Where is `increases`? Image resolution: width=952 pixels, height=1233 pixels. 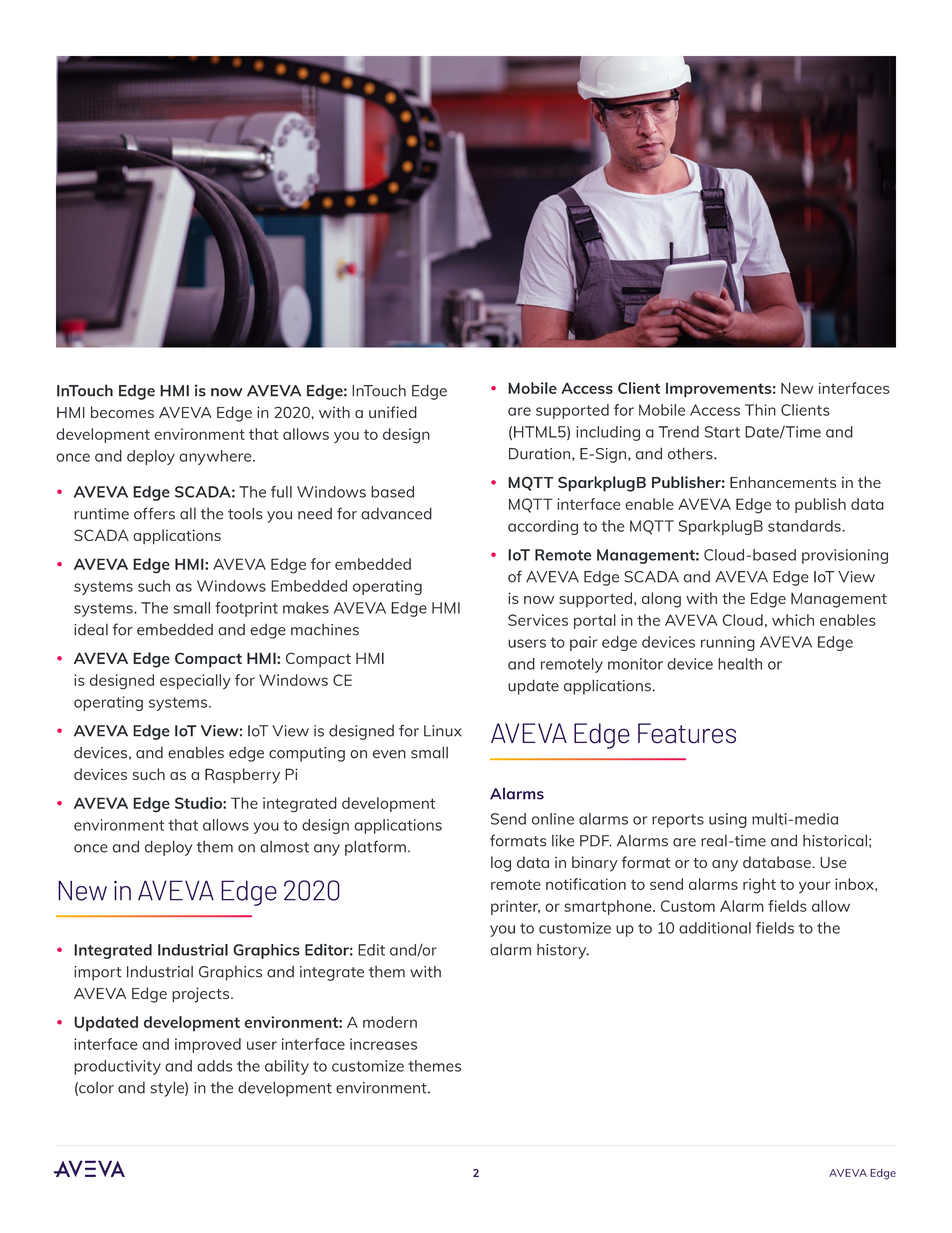
increases is located at coordinates (383, 1044).
